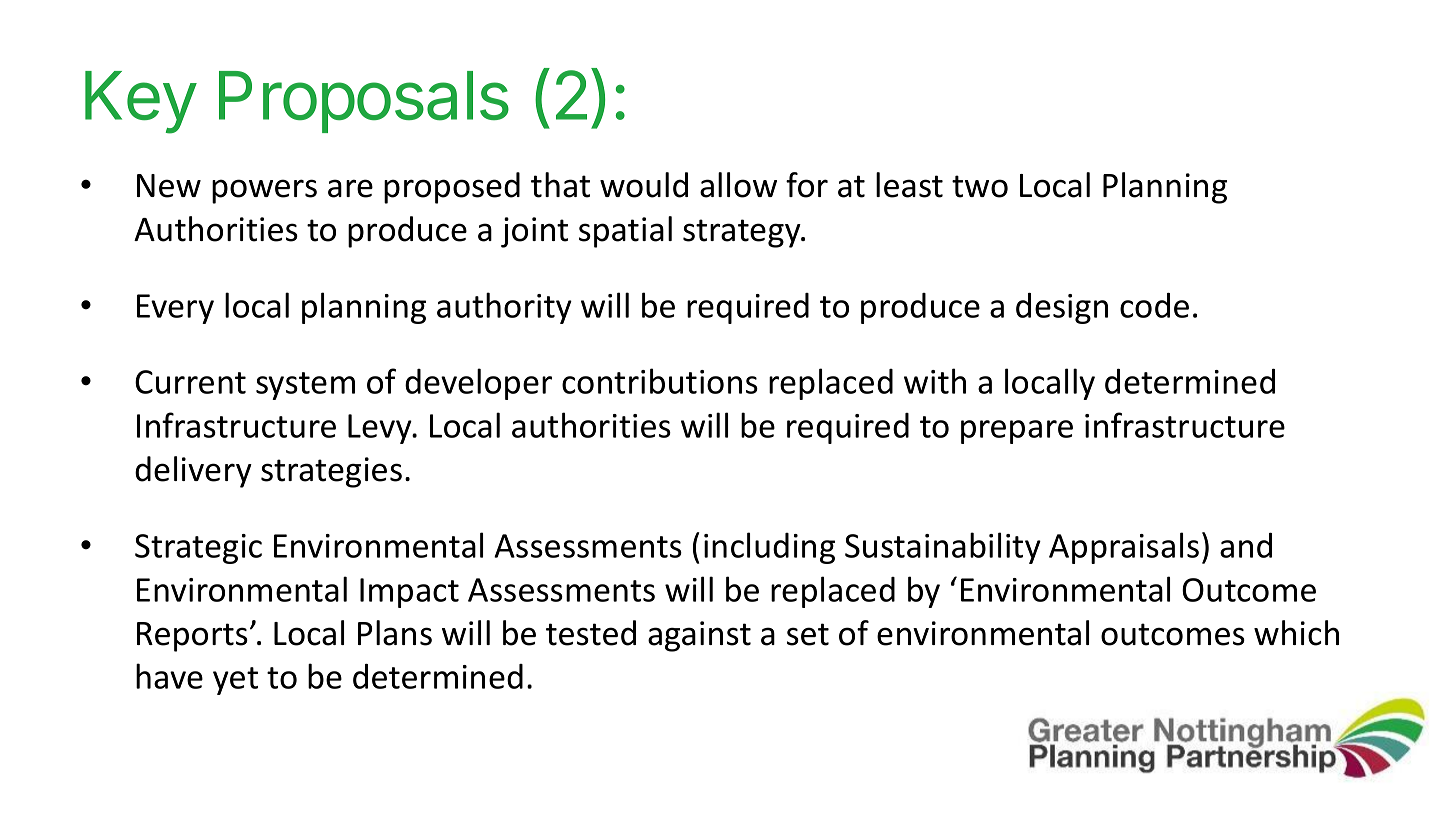  What do you see at coordinates (1154, 305) in the screenshot?
I see `code` at bounding box center [1154, 305].
